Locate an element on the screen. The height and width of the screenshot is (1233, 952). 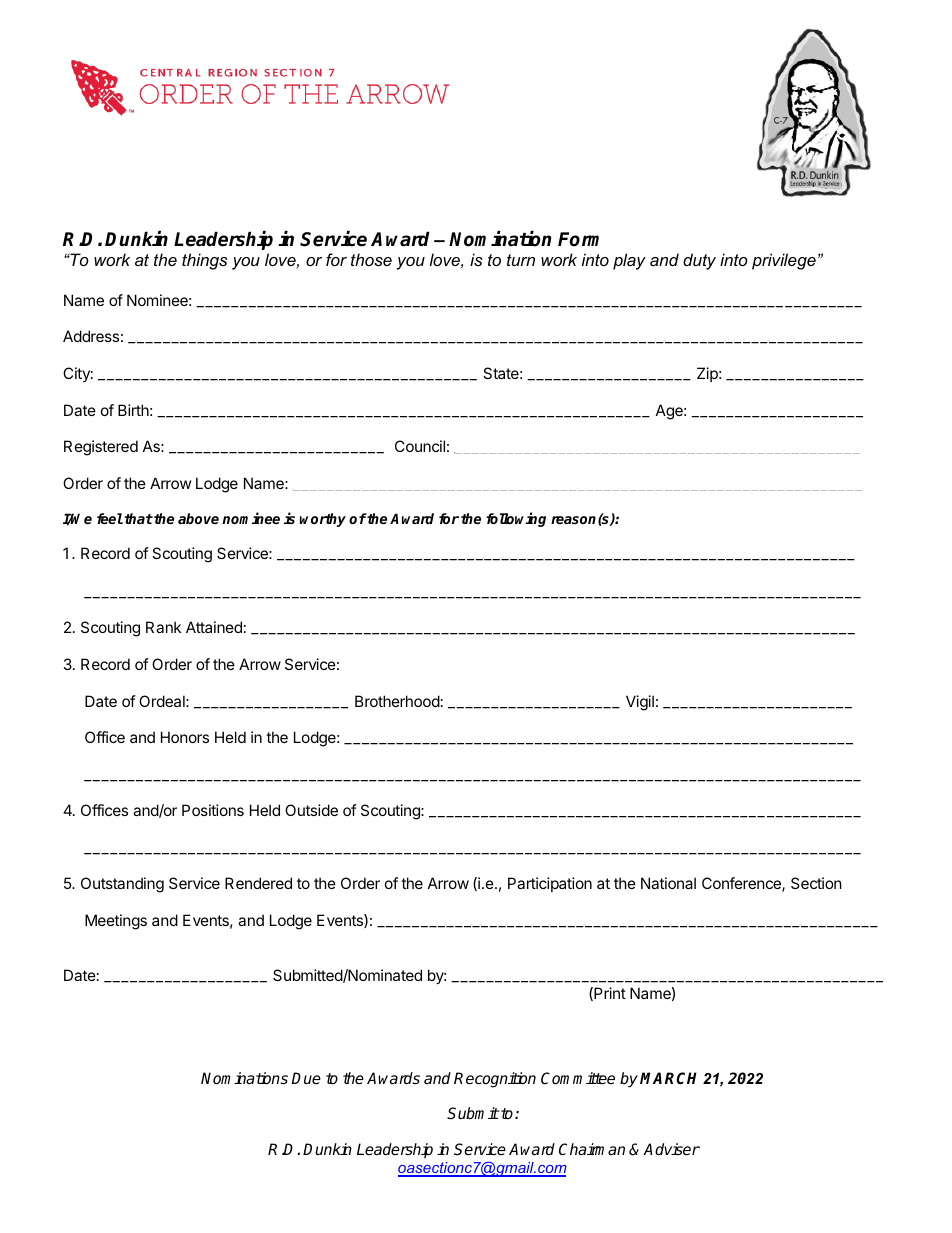
Due is located at coordinates (306, 1078).
